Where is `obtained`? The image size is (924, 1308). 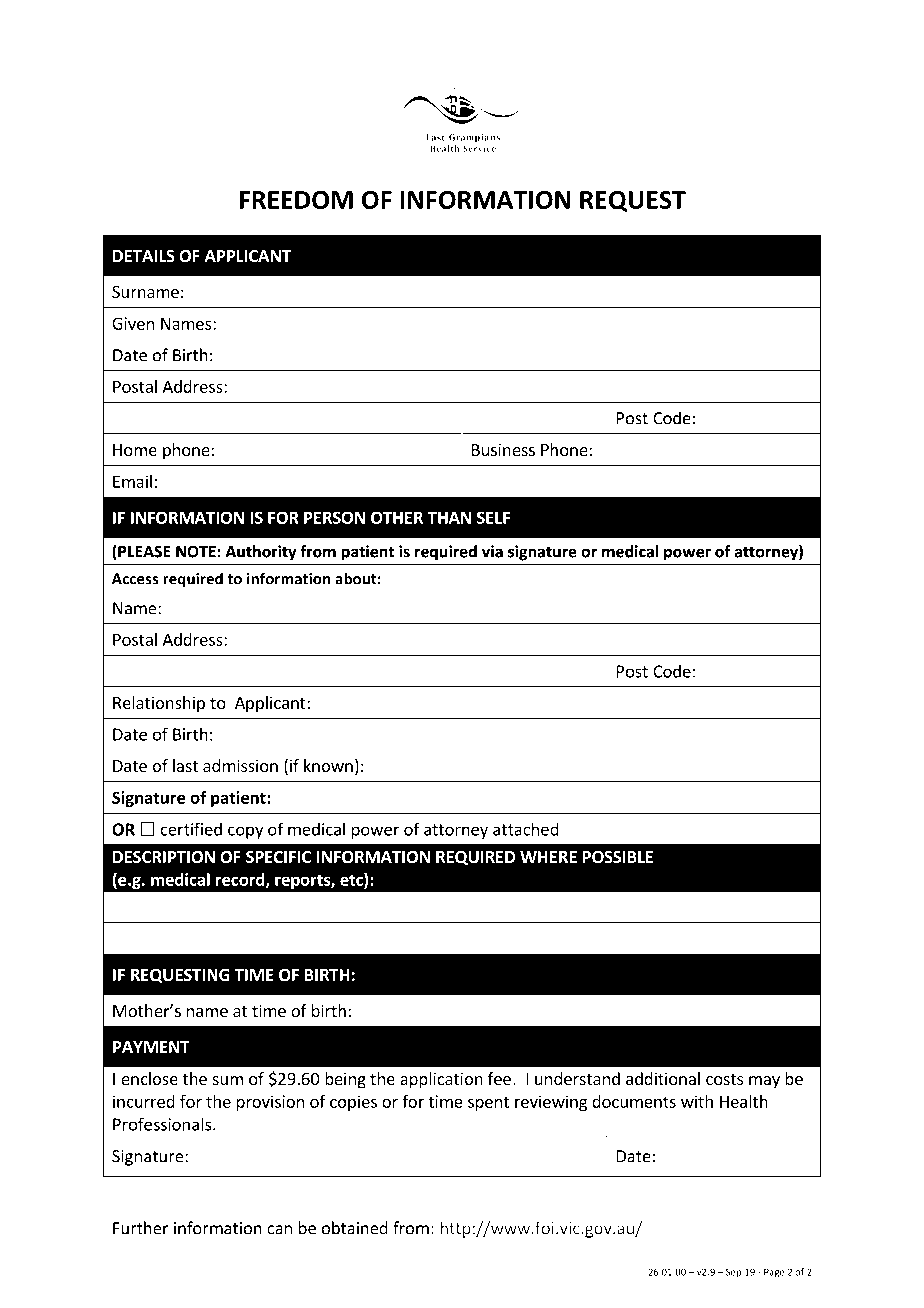 obtained is located at coordinates (355, 1228).
